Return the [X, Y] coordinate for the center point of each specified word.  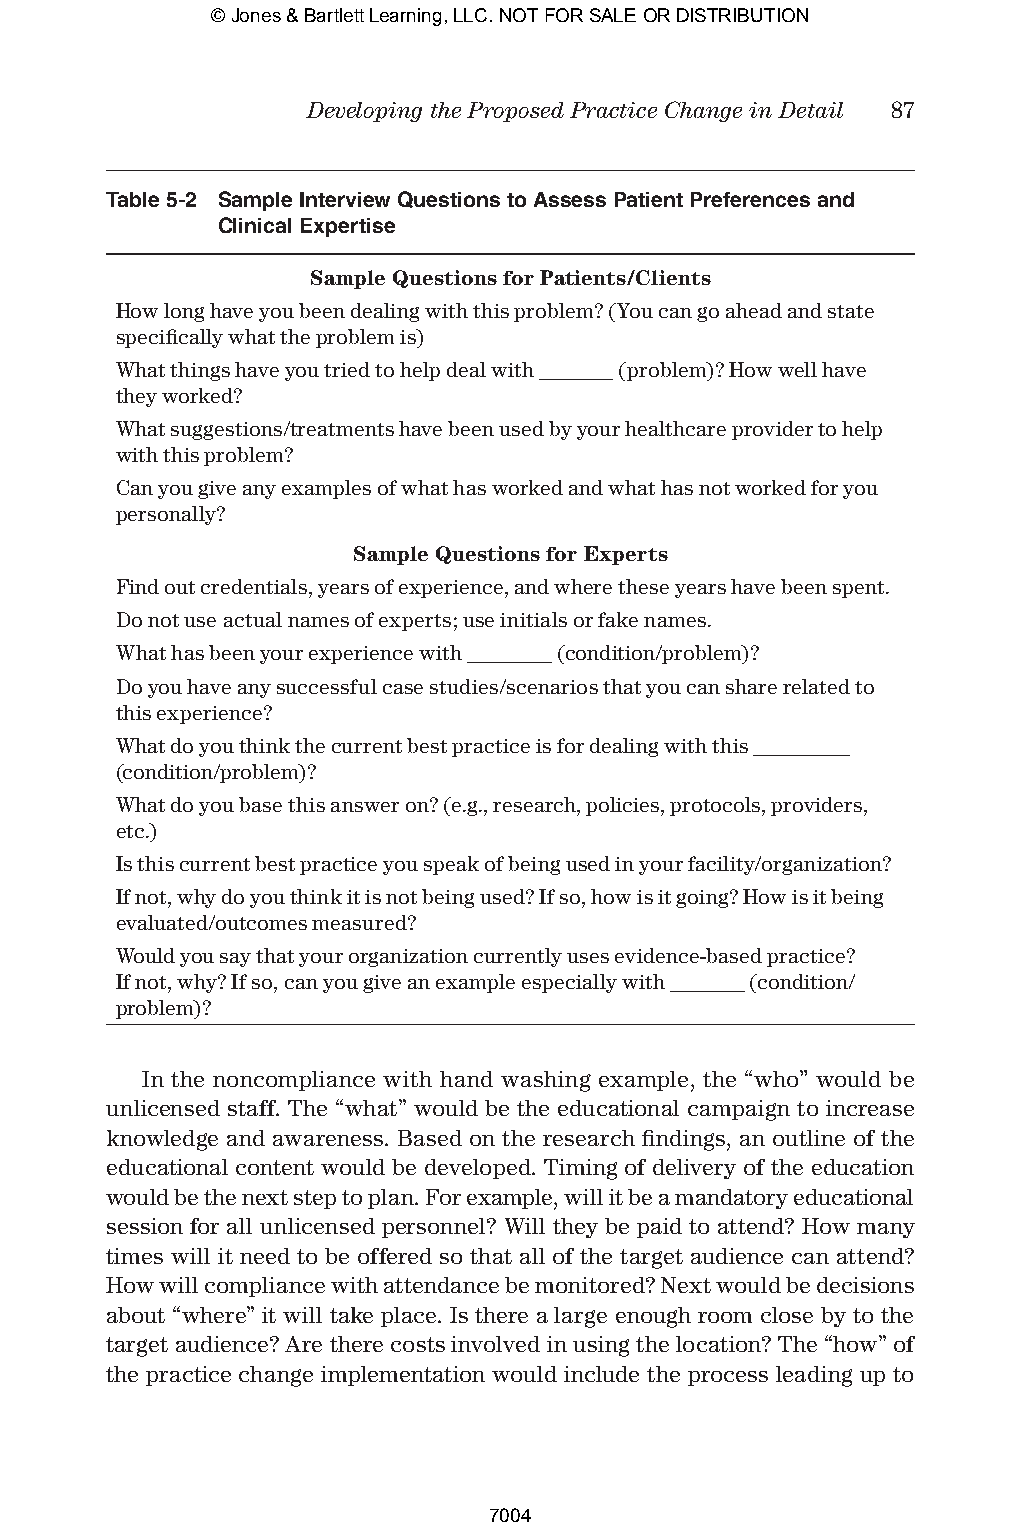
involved [495, 1344]
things [200, 371]
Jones [256, 15]
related [816, 686]
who [777, 1078]
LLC [470, 15]
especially [569, 983]
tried [347, 369]
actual [253, 619]
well [797, 369]
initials [533, 619]
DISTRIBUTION [742, 15]
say [235, 960]
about [136, 1315]
